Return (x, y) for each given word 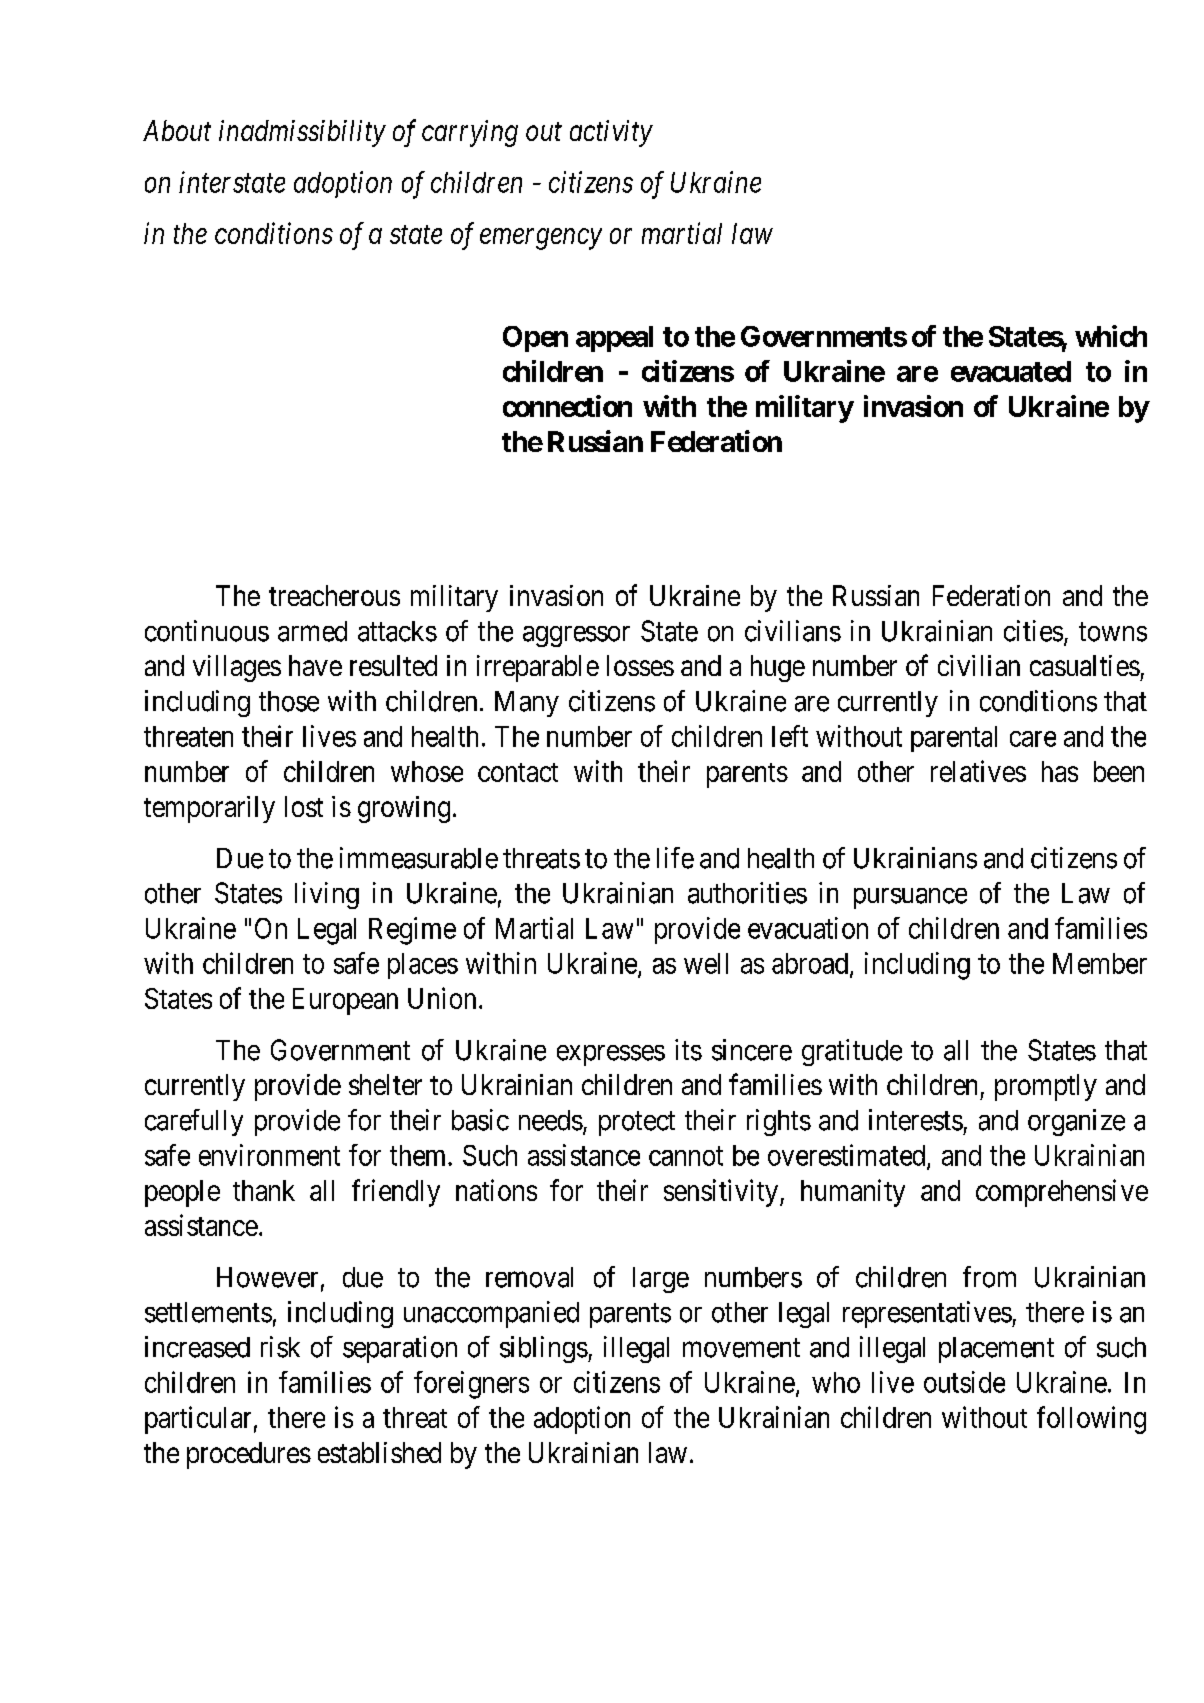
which (1111, 336)
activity (611, 133)
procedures (249, 1455)
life (675, 858)
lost (304, 806)
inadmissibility (302, 133)
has (1060, 771)
